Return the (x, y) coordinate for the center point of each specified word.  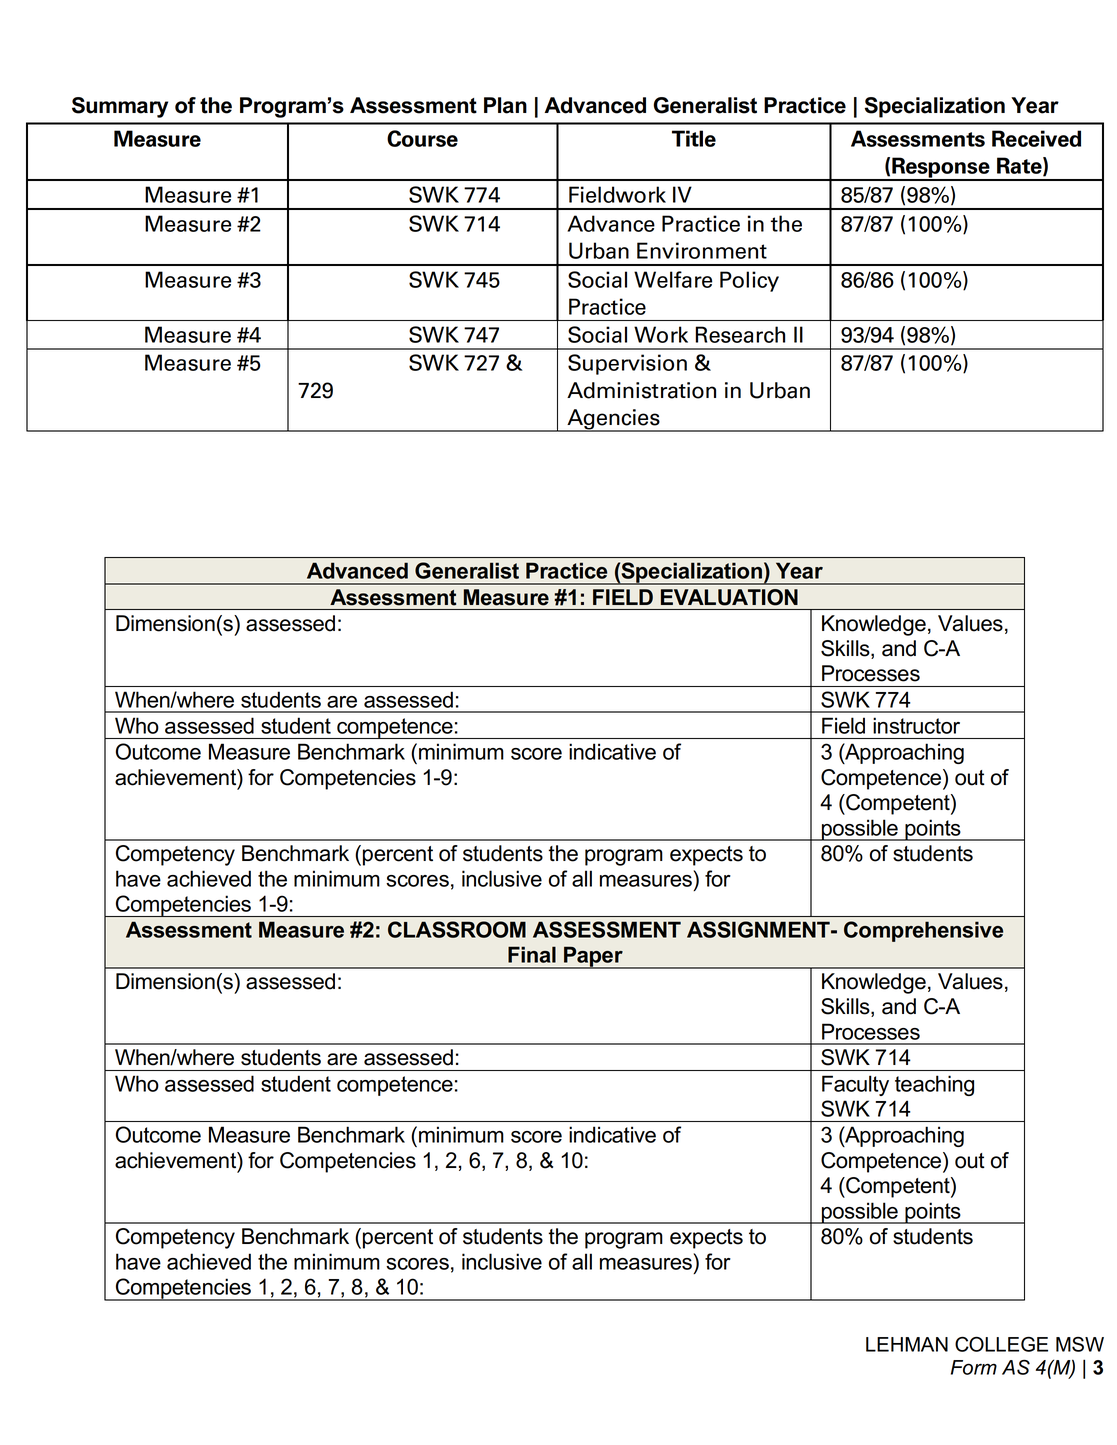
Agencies (613, 420)
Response (941, 168)
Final (532, 954)
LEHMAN (907, 1344)
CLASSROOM (457, 929)
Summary (120, 107)
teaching (934, 1085)
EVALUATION (729, 597)
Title (694, 138)
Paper (593, 957)
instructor (916, 725)
